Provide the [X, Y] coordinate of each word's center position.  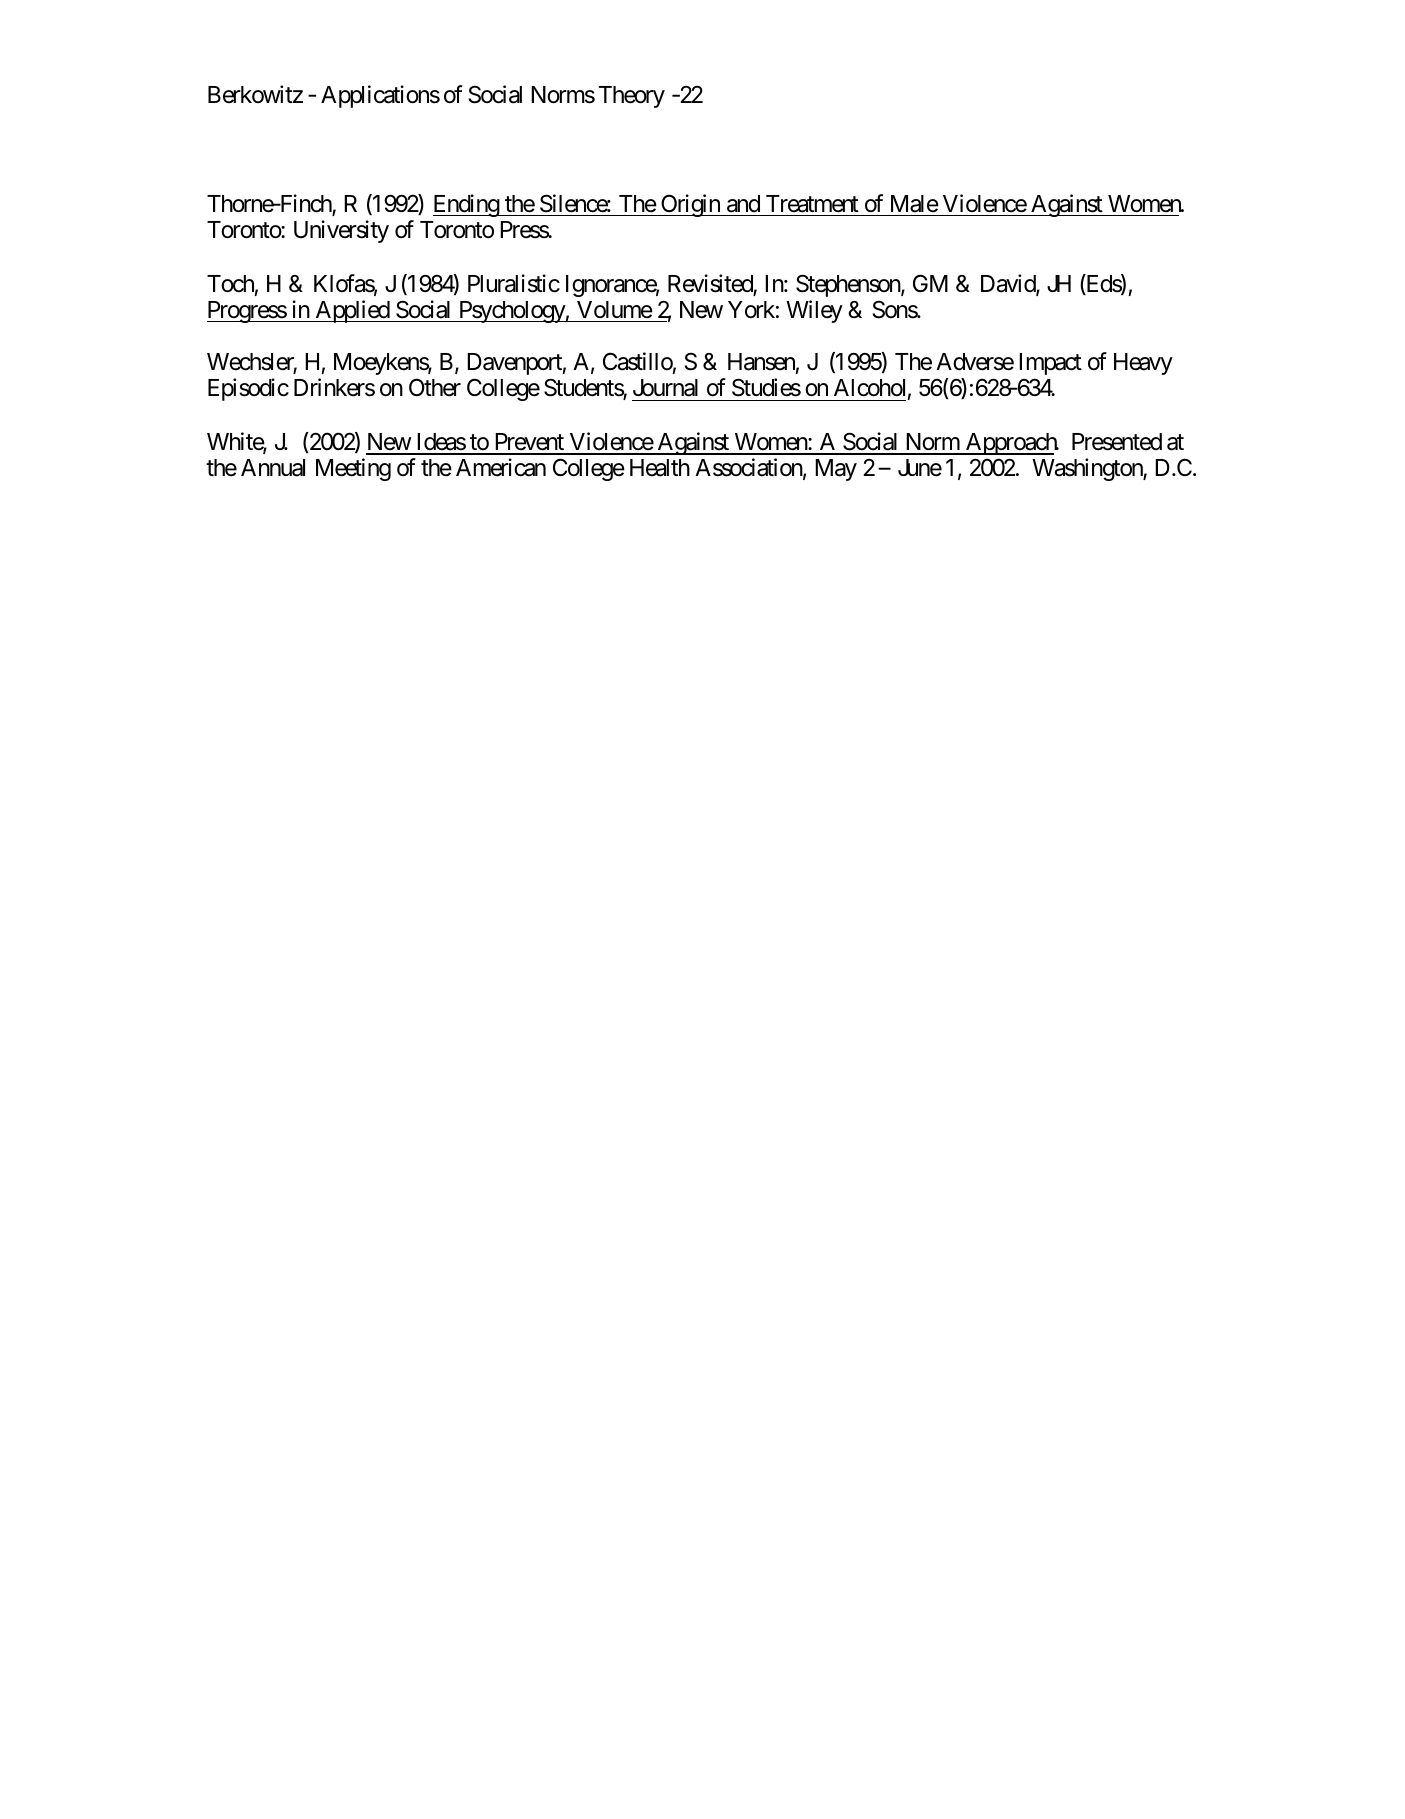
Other [435, 387]
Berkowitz [255, 94]
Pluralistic [514, 283]
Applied [352, 311]
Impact [1050, 364]
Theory [632, 97]
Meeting [353, 469]
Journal [665, 388]
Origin [690, 205]
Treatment [812, 204]
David [1009, 284]
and [743, 204]
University [341, 231]
